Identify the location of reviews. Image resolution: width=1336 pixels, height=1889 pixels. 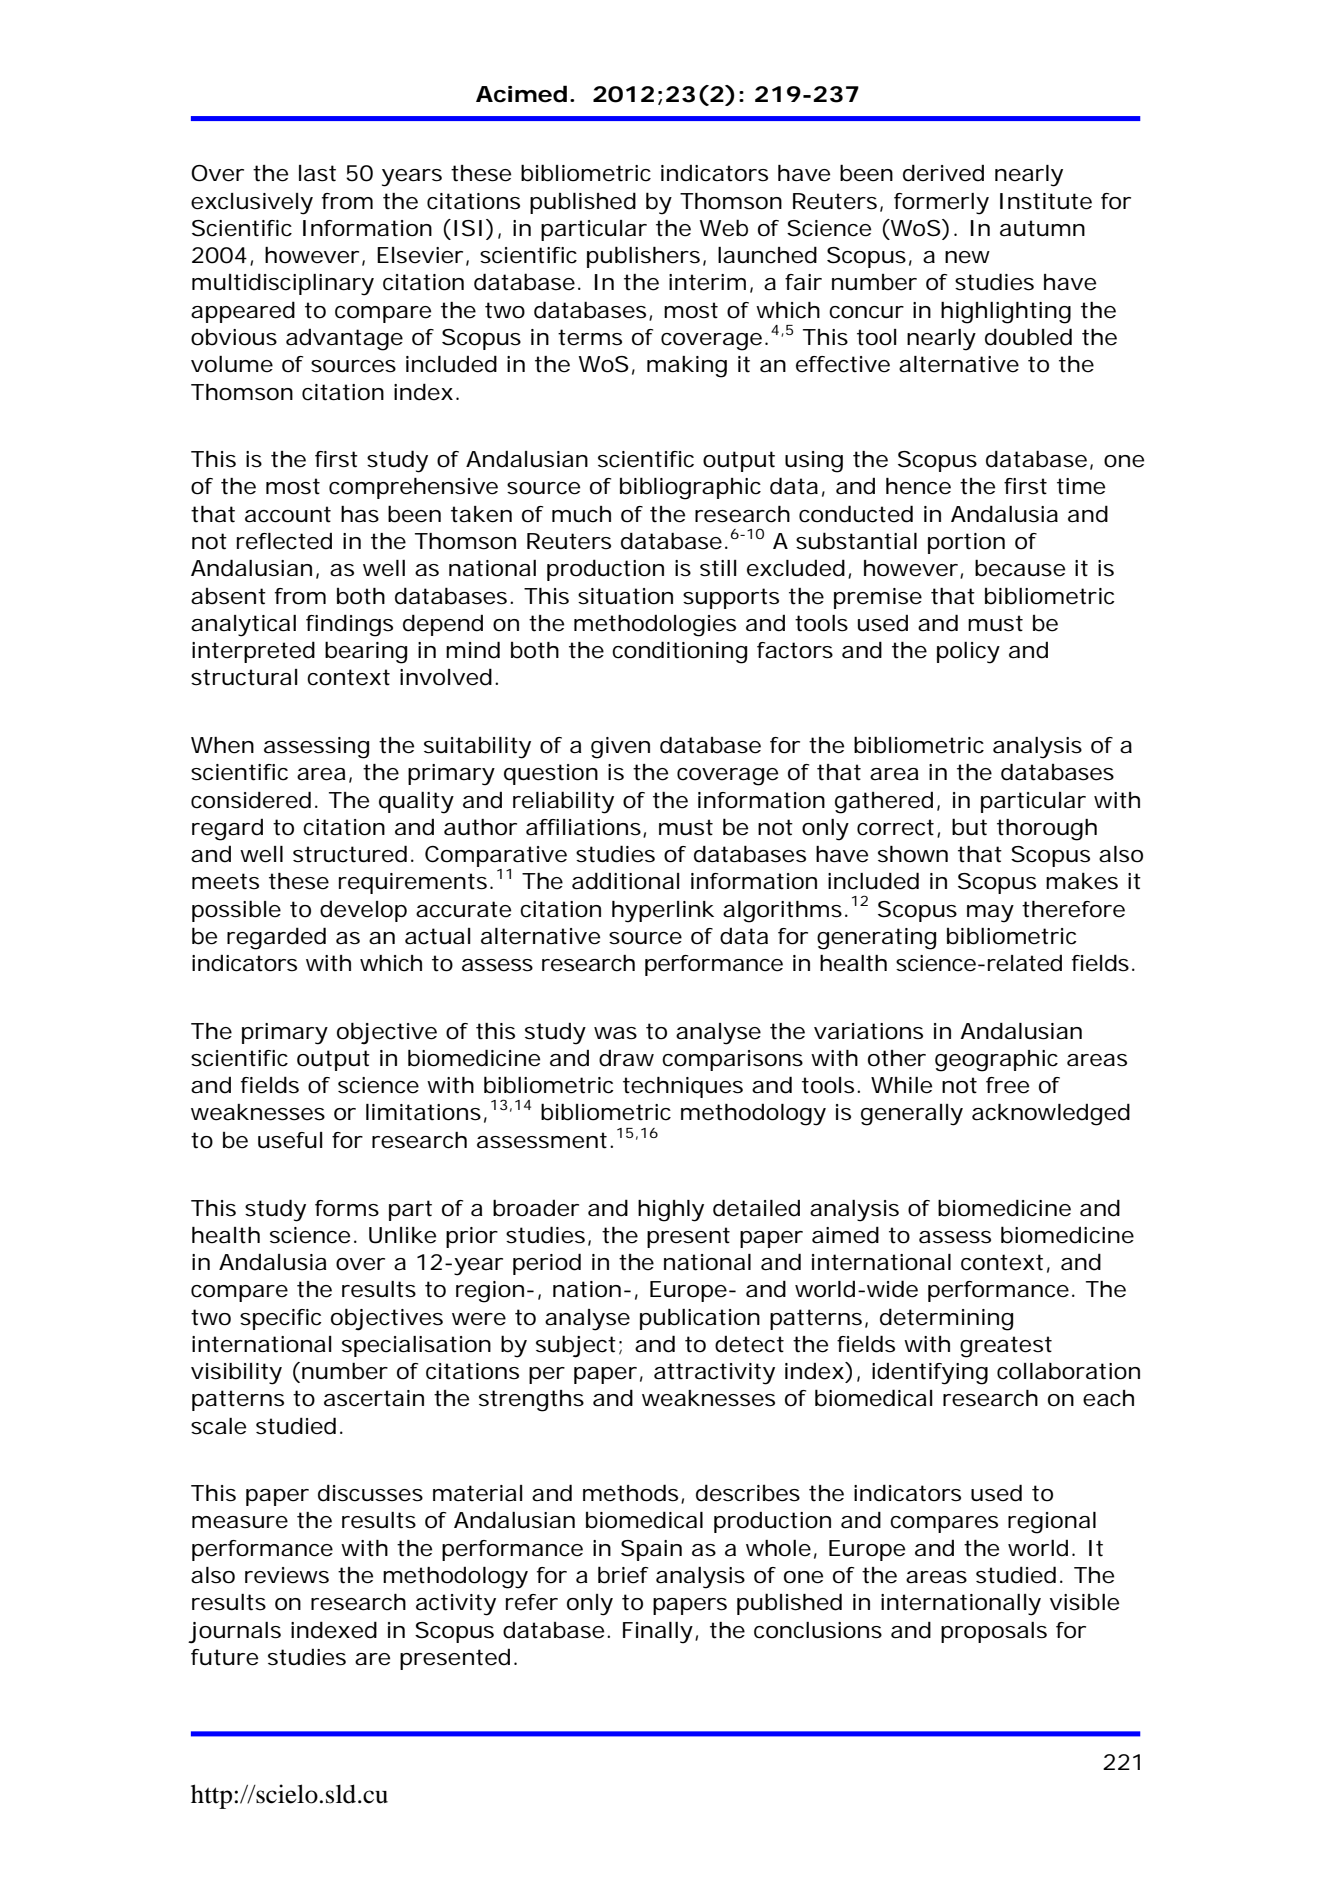
(287, 1575).
